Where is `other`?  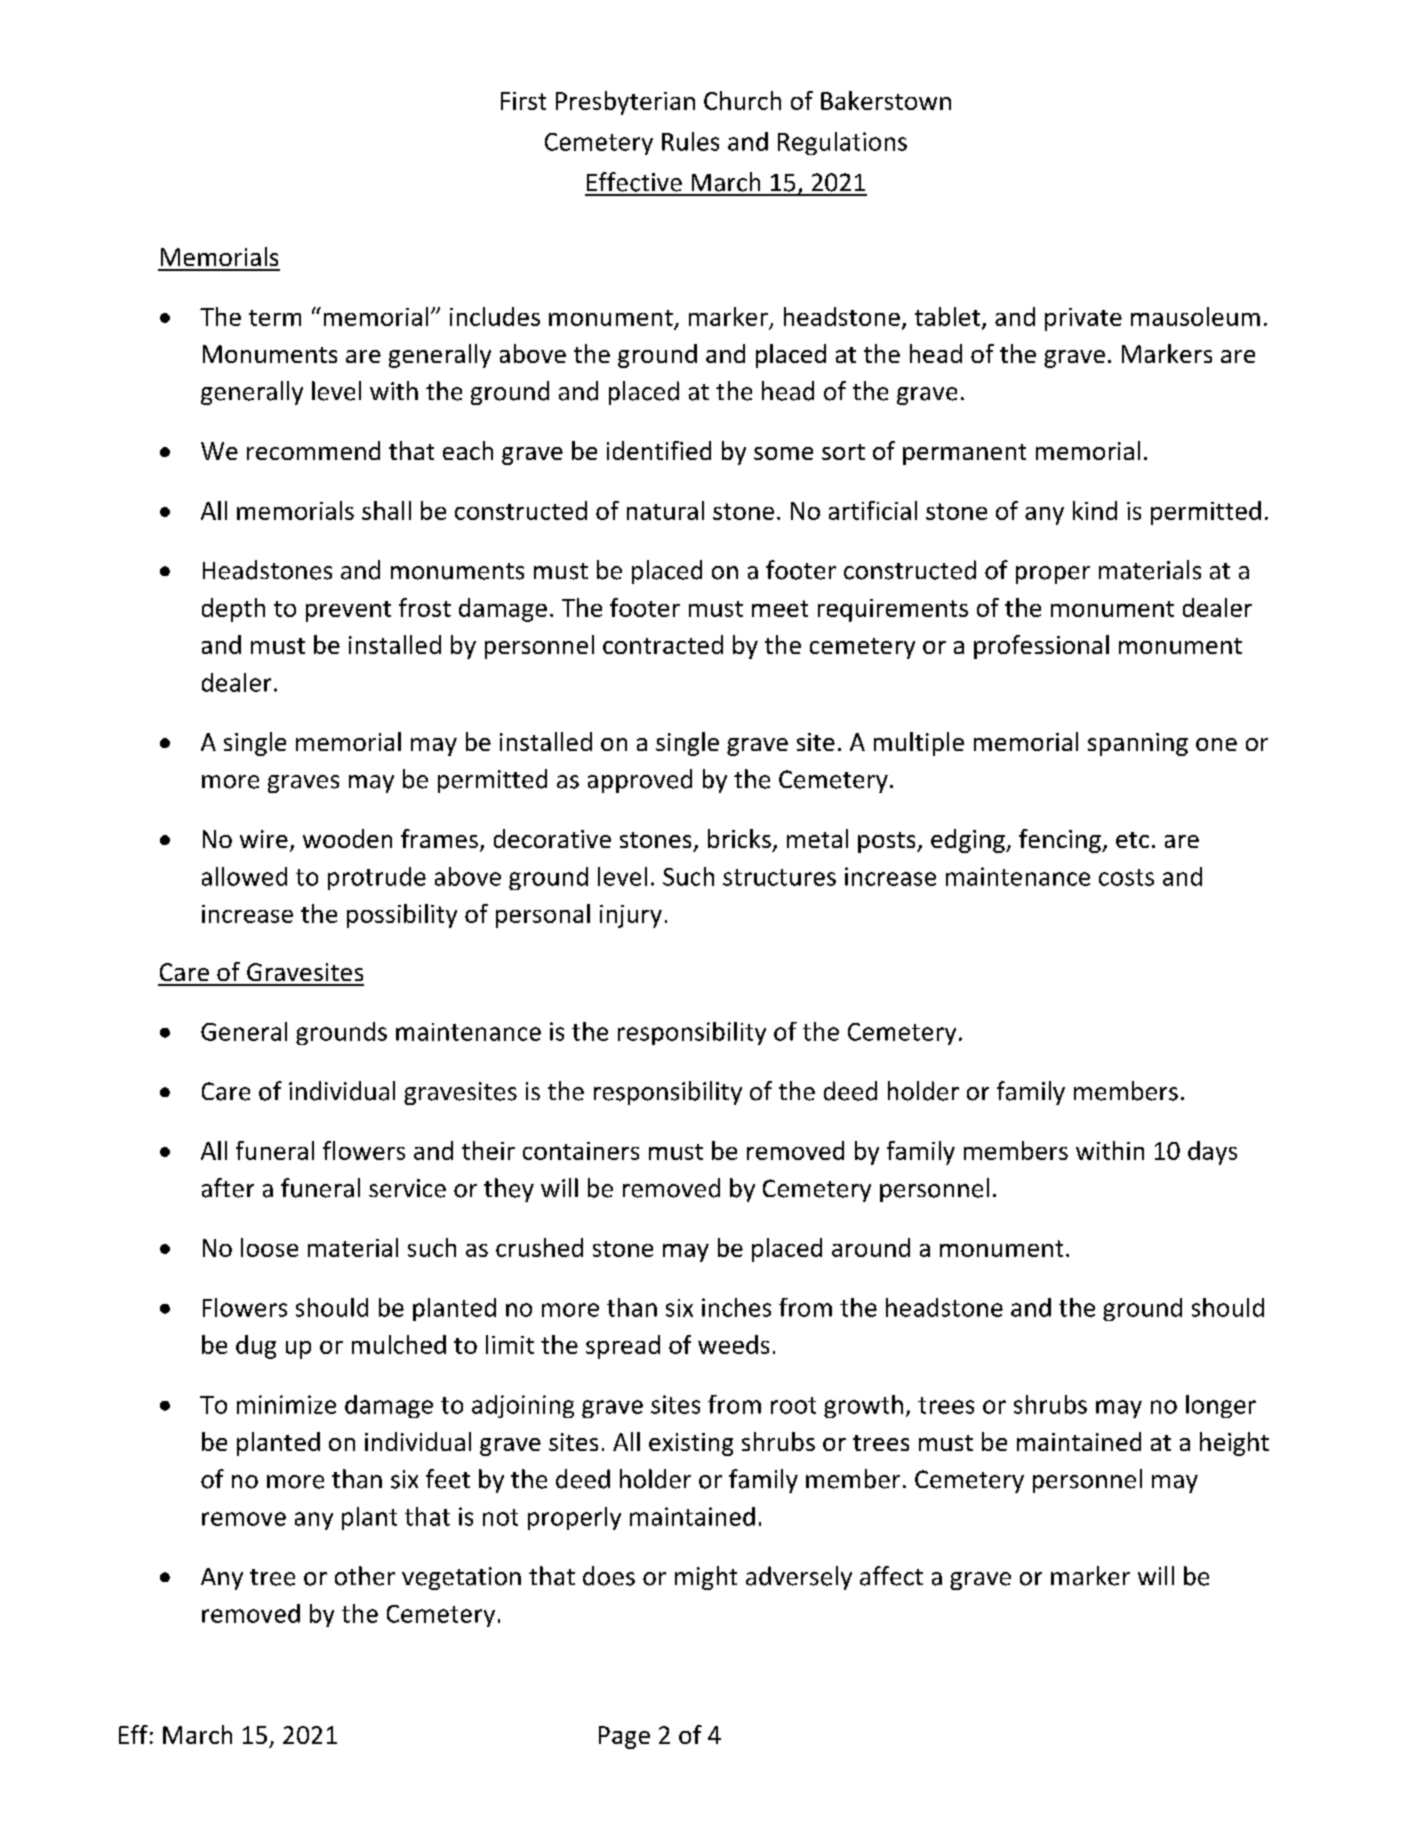 other is located at coordinates (365, 1576).
